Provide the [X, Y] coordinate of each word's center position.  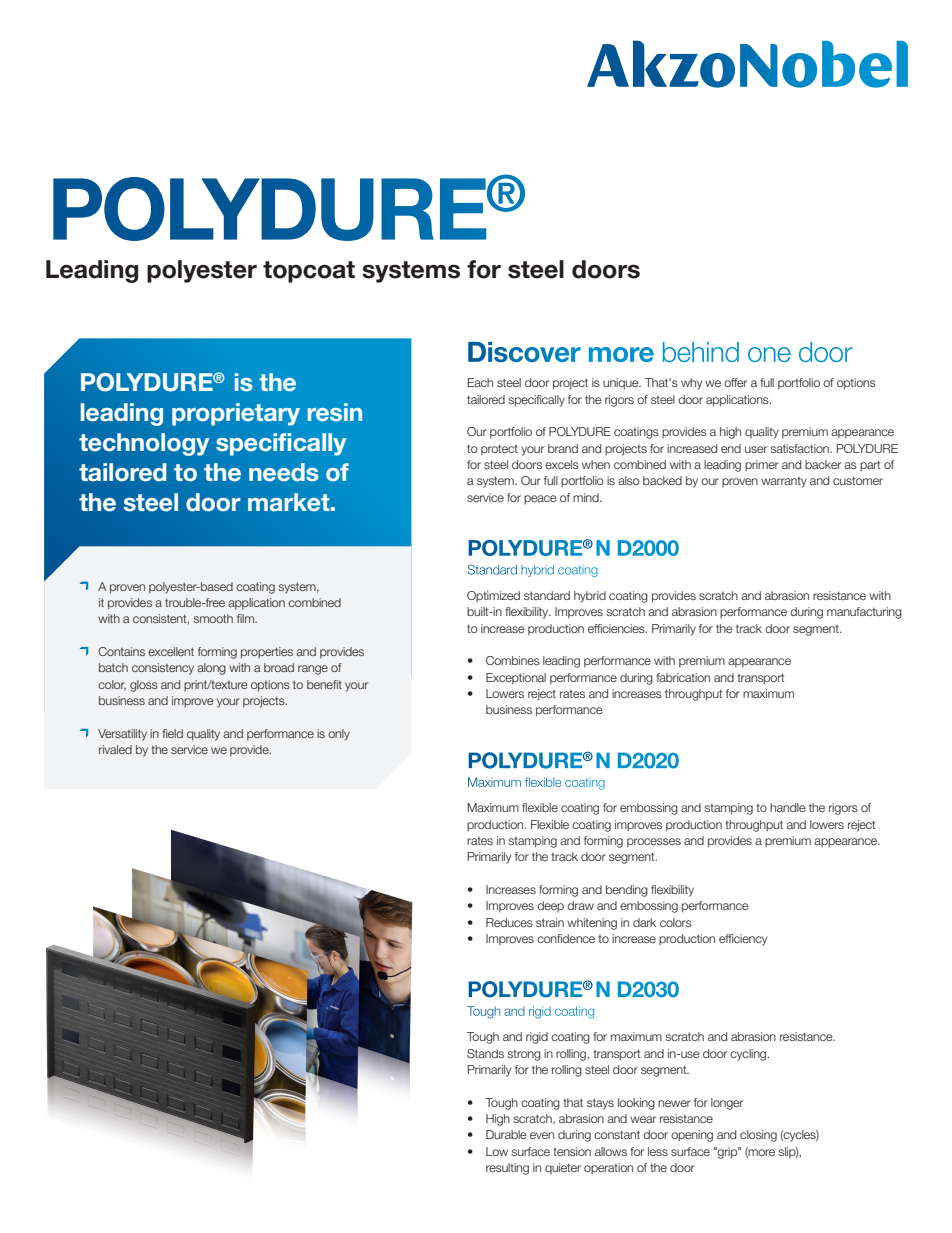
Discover [524, 352]
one [769, 354]
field [172, 733]
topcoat [309, 272]
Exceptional [516, 679]
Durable [506, 1134]
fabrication [683, 677]
